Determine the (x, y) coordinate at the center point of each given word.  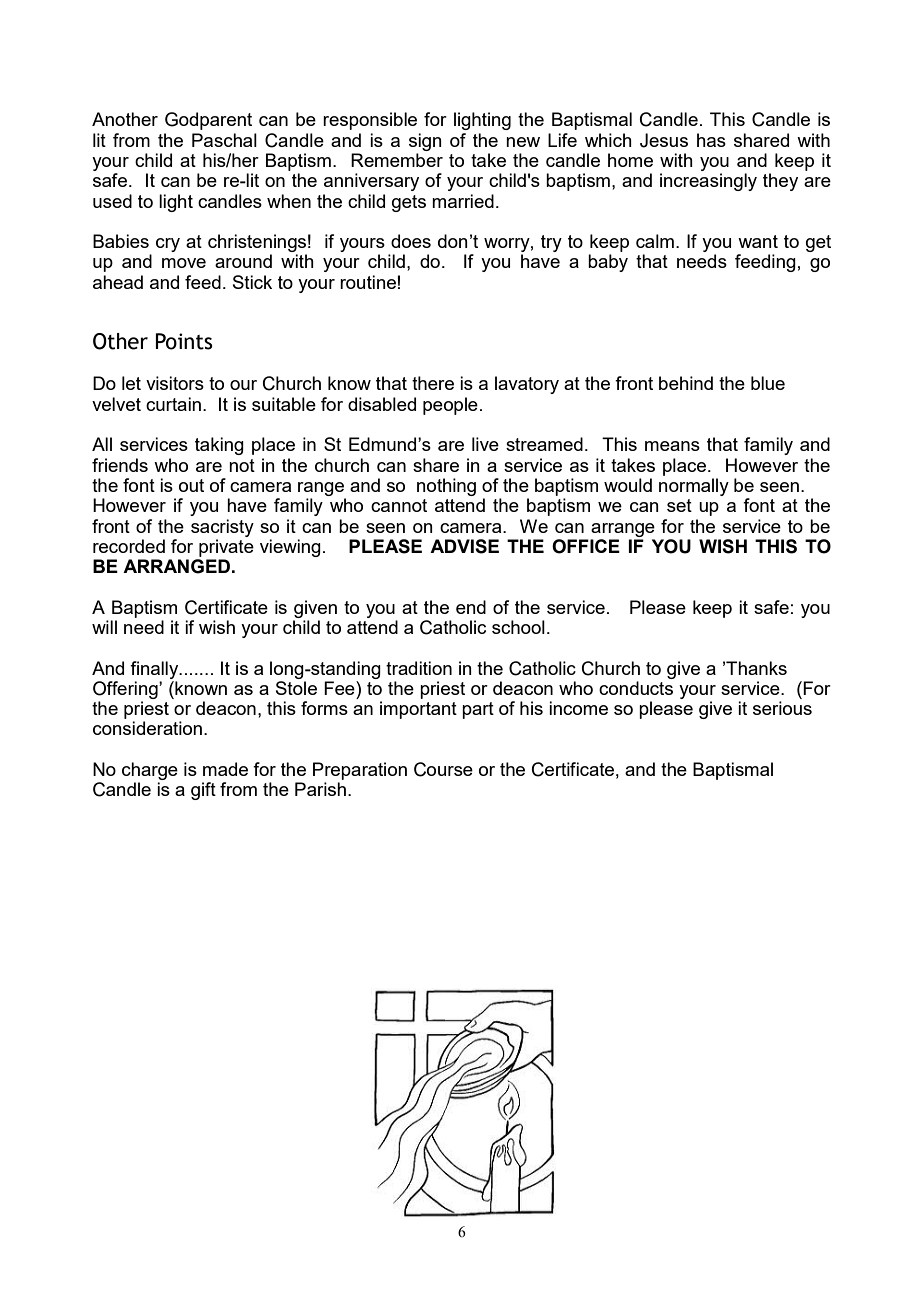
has (711, 140)
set (679, 505)
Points (184, 341)
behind (686, 383)
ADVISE (464, 546)
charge (150, 771)
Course (443, 769)
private (226, 548)
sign (425, 142)
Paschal (224, 140)
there (433, 383)
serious (782, 708)
